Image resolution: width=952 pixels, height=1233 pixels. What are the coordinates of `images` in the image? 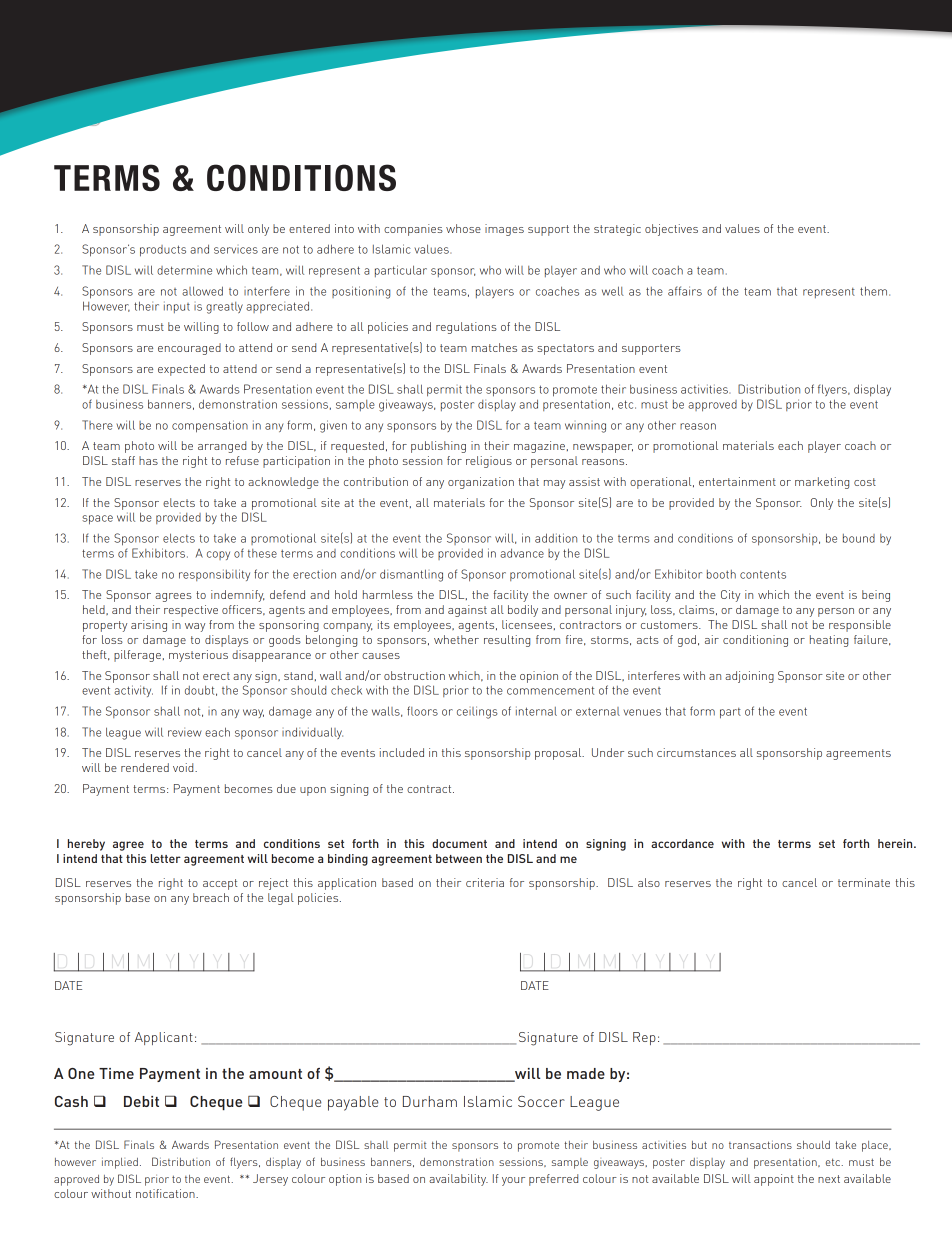 It's located at (504, 230).
